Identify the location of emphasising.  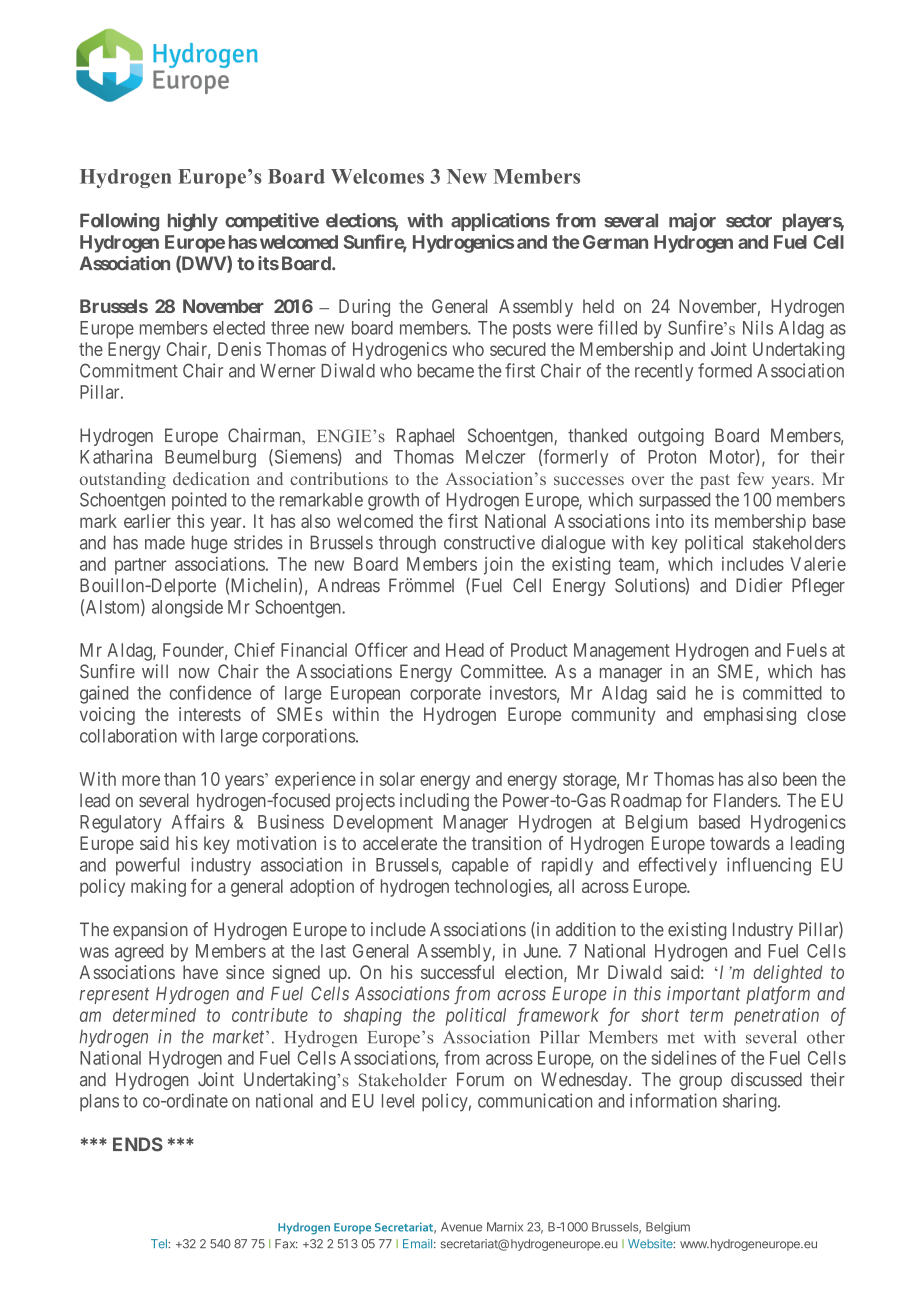
(750, 716).
